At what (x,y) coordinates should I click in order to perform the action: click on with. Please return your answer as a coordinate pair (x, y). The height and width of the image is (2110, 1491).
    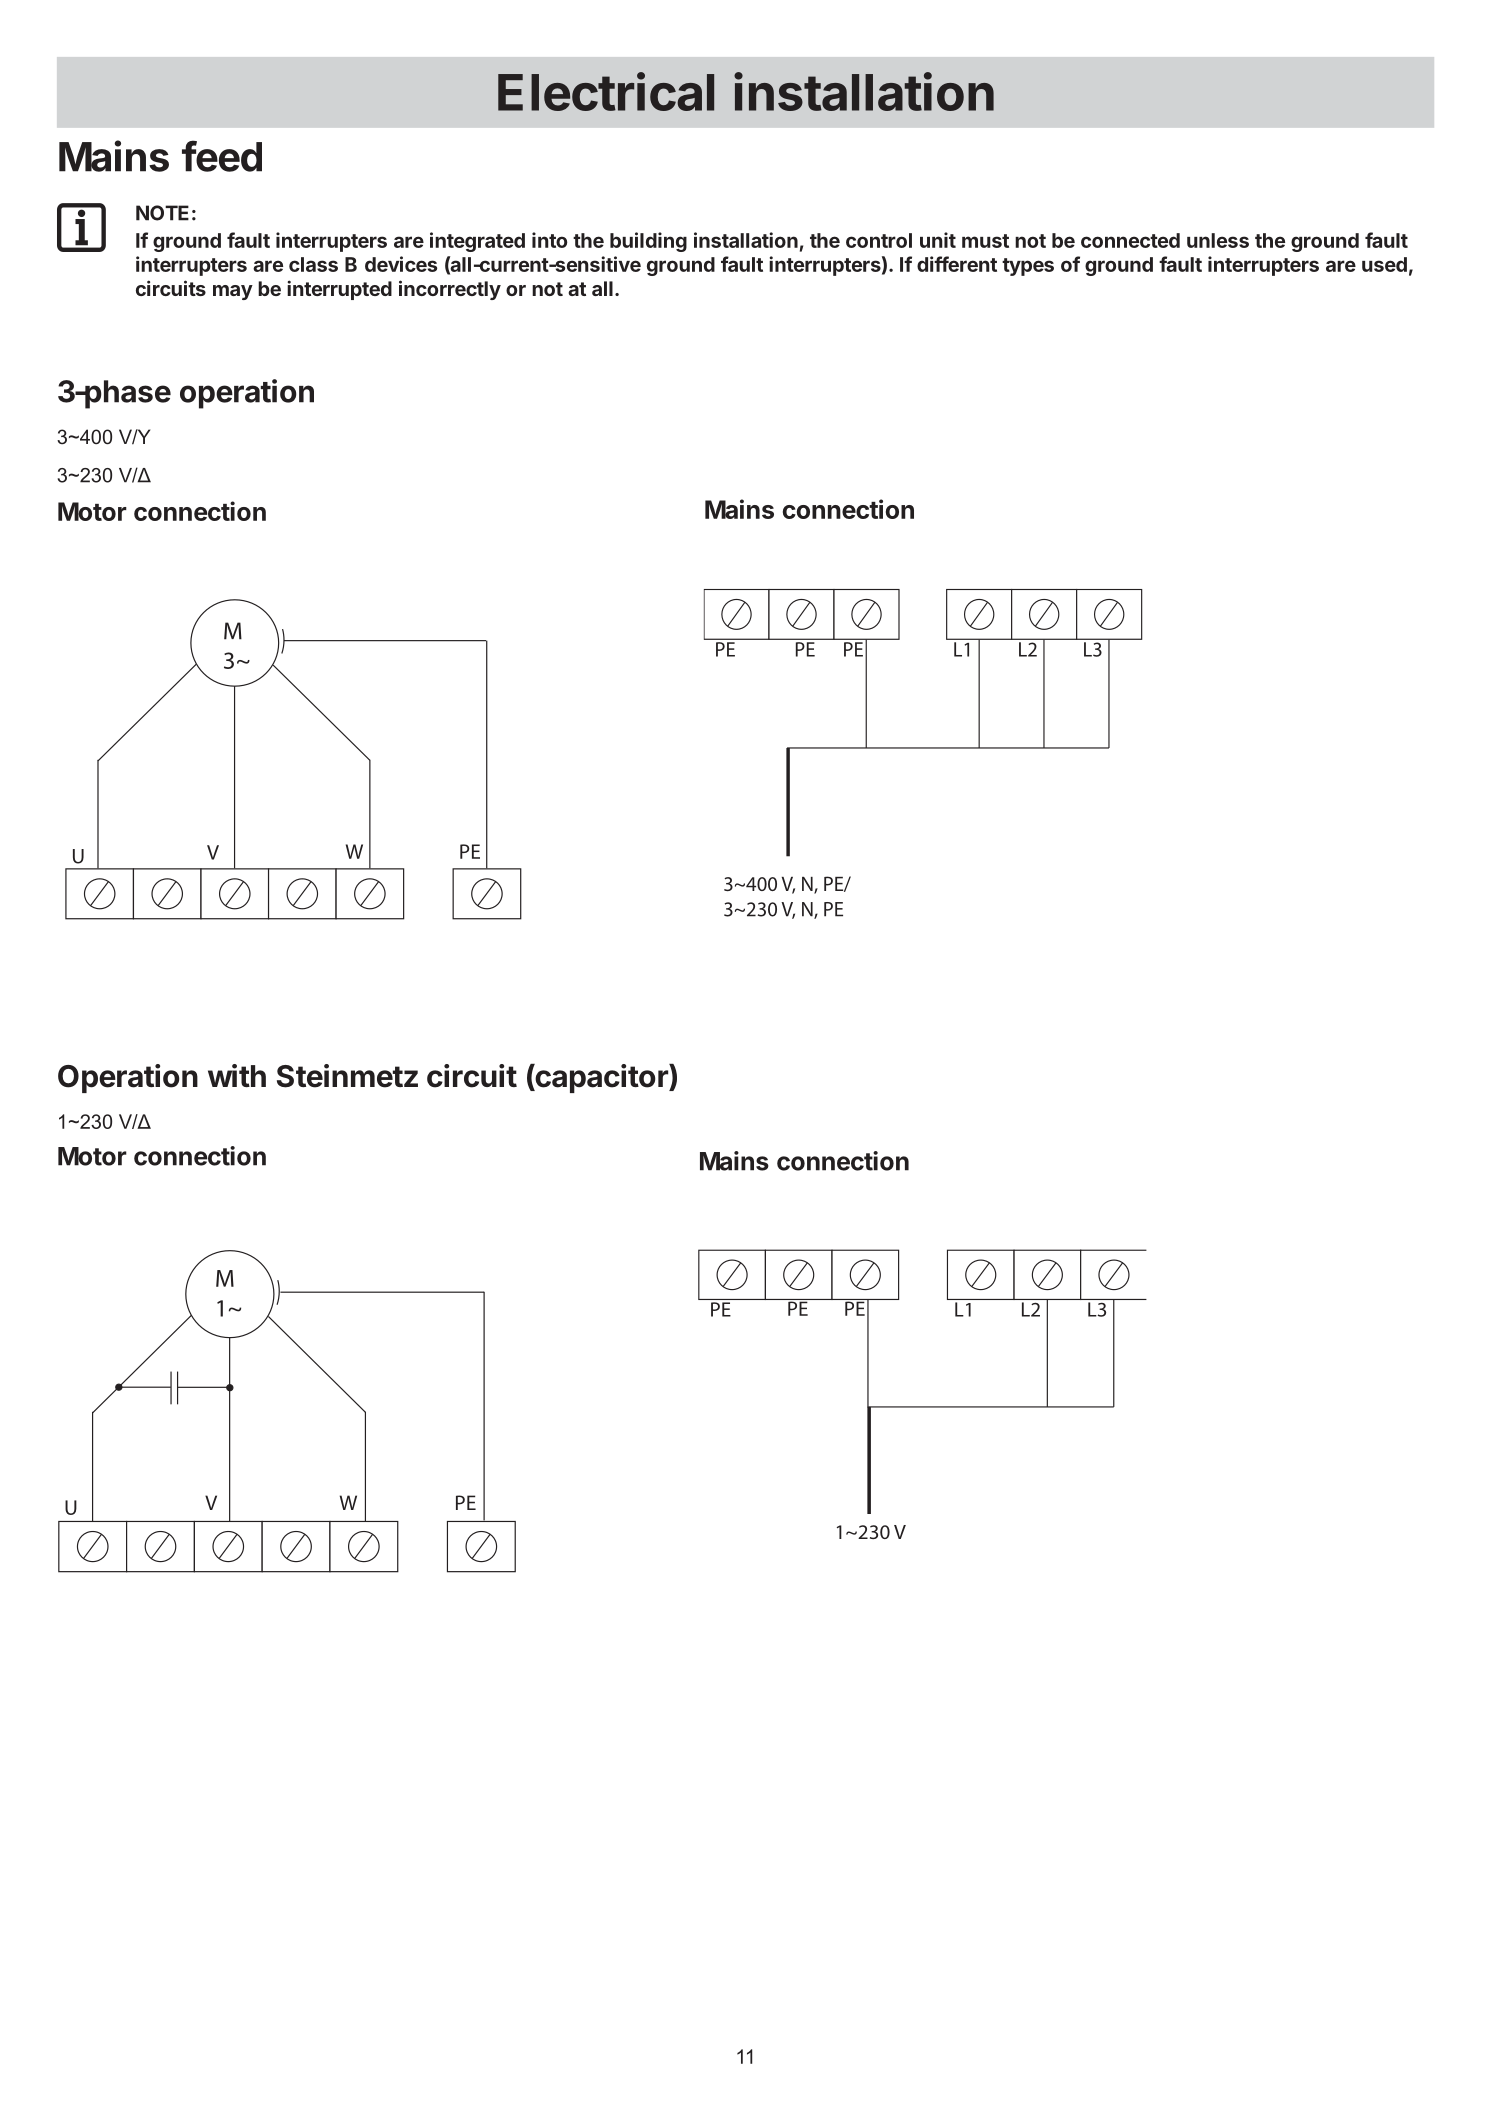
    Looking at the image, I should click on (237, 1075).
